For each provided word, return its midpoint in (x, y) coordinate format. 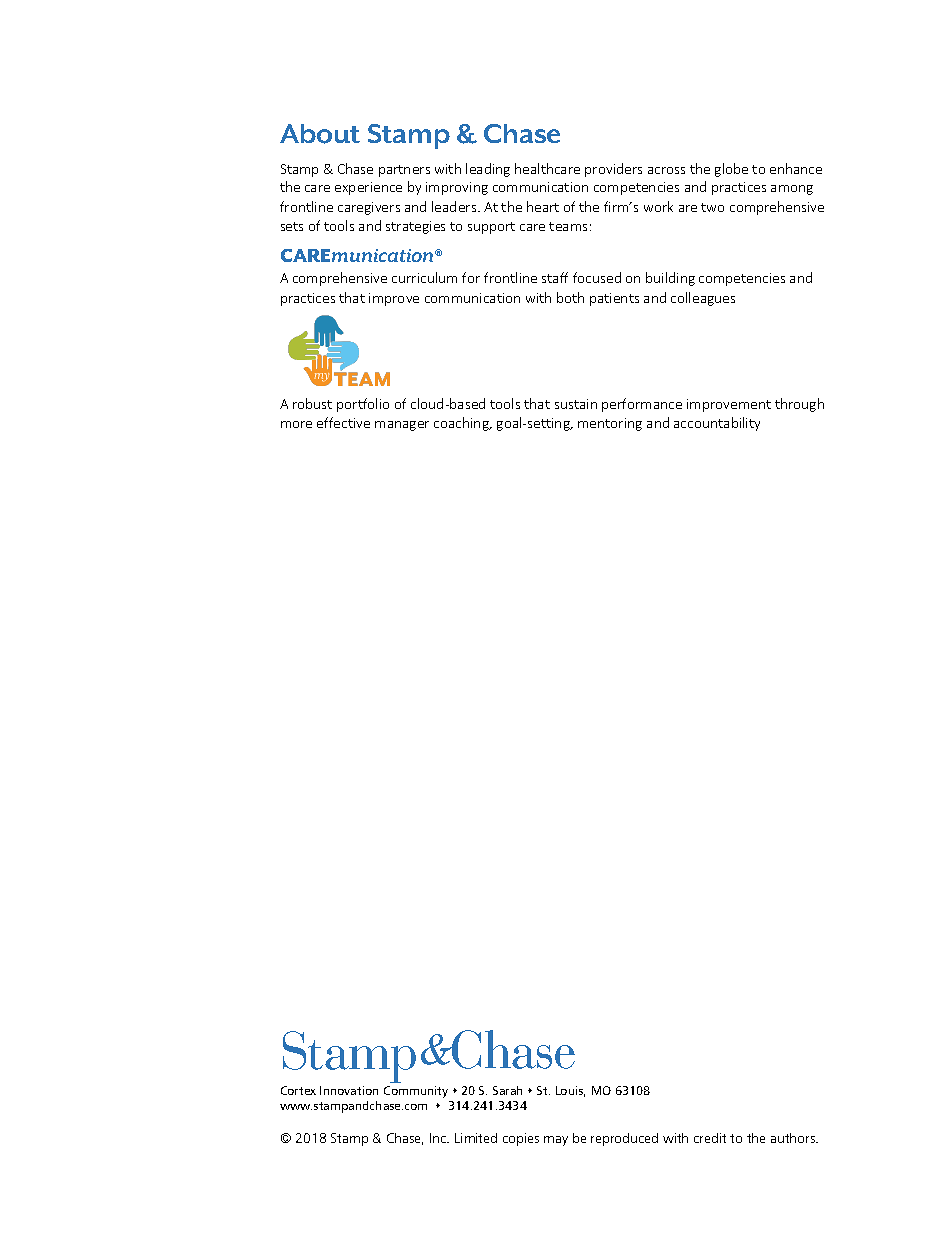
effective (343, 422)
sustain (576, 404)
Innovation (349, 1090)
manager (402, 426)
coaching (462, 424)
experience (368, 188)
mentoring (610, 424)
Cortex (298, 1090)
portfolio (363, 405)
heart (543, 206)
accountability (717, 424)
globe (731, 170)
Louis (570, 1091)
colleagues (703, 299)
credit (710, 1138)
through (799, 405)
